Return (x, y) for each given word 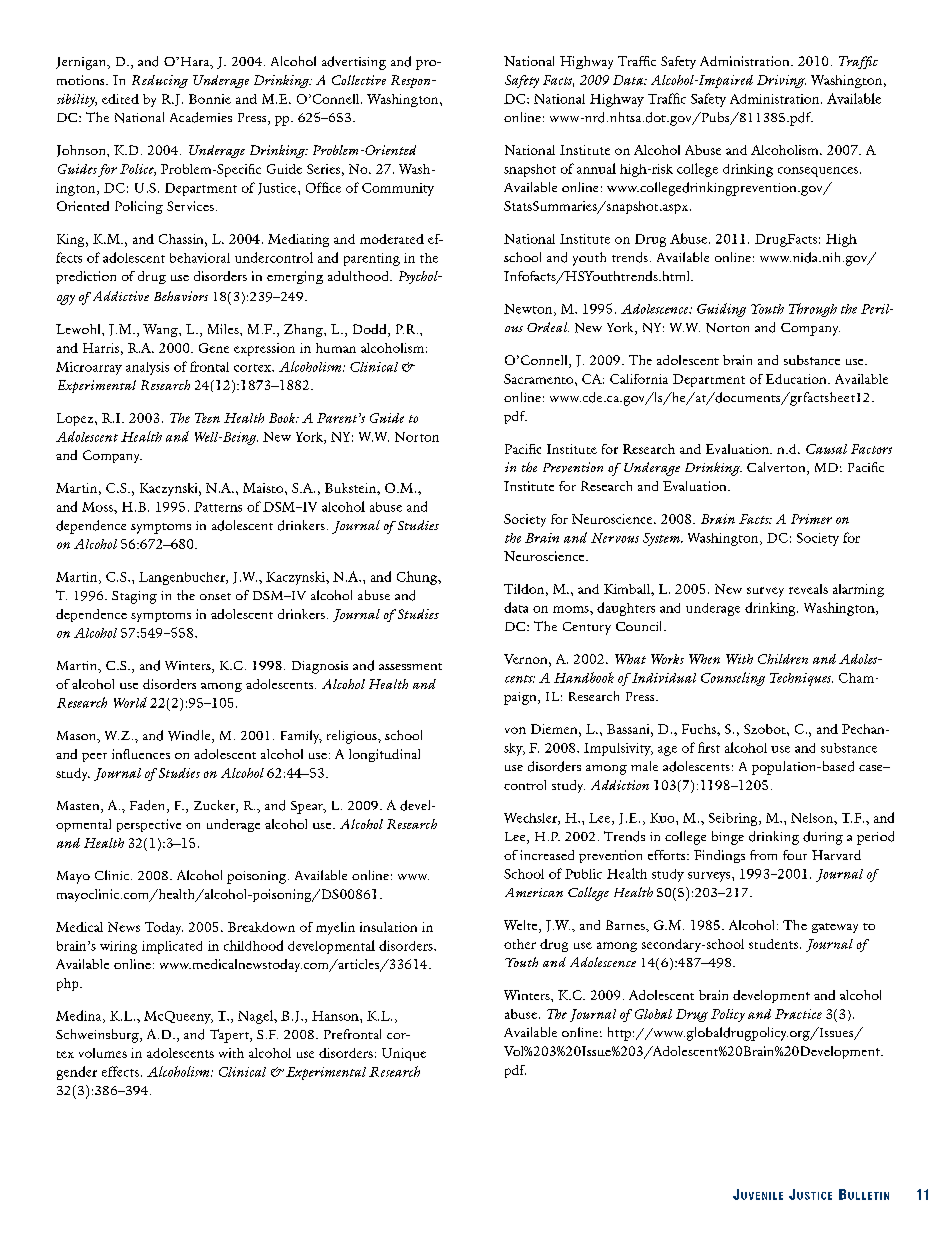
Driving (781, 81)
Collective (359, 80)
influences (141, 754)
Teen (207, 418)
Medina (80, 1016)
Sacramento (540, 379)
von (515, 730)
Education (797, 379)
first (709, 747)
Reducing (160, 81)
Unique (404, 1054)
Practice (798, 1014)
